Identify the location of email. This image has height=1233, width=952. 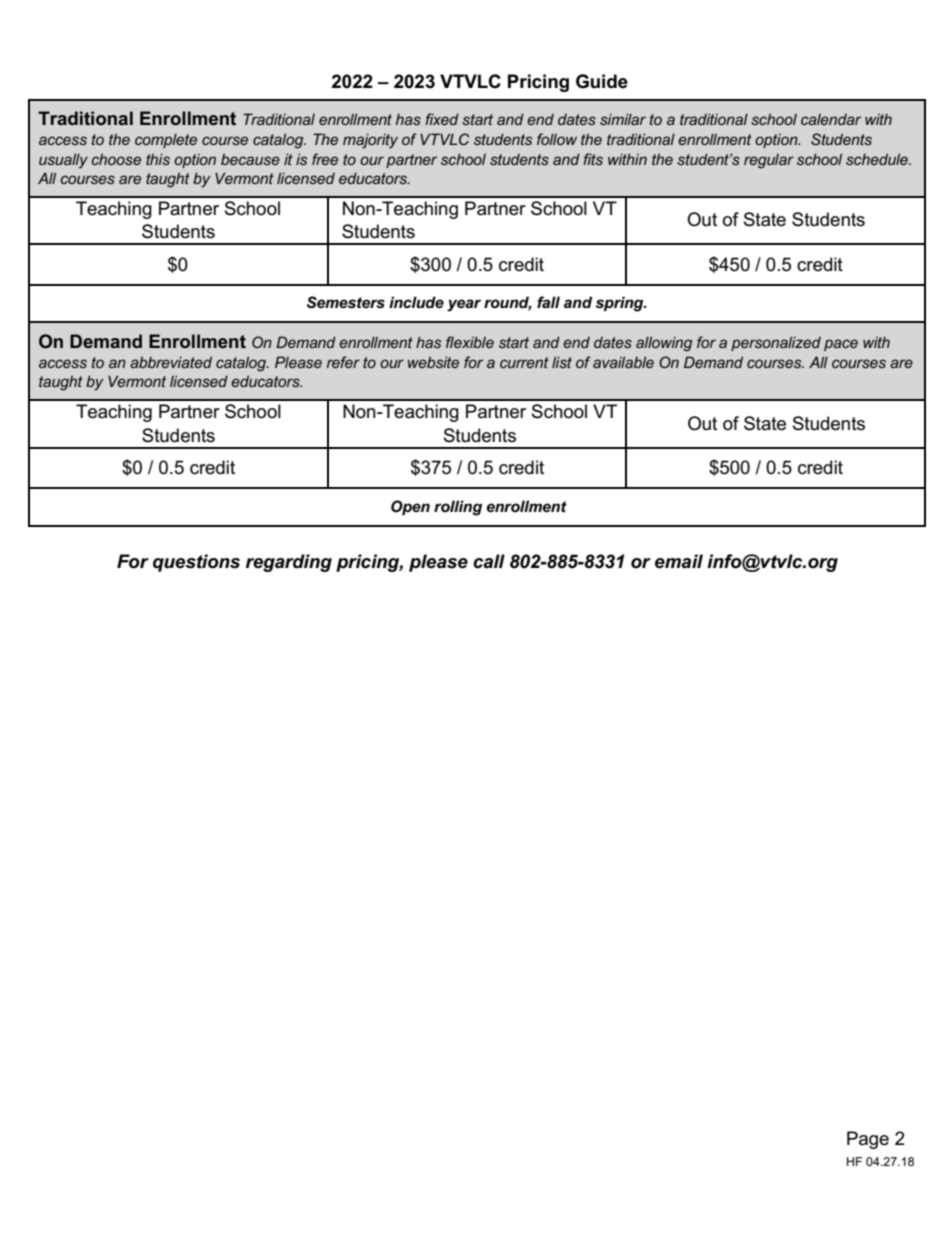
(679, 561).
